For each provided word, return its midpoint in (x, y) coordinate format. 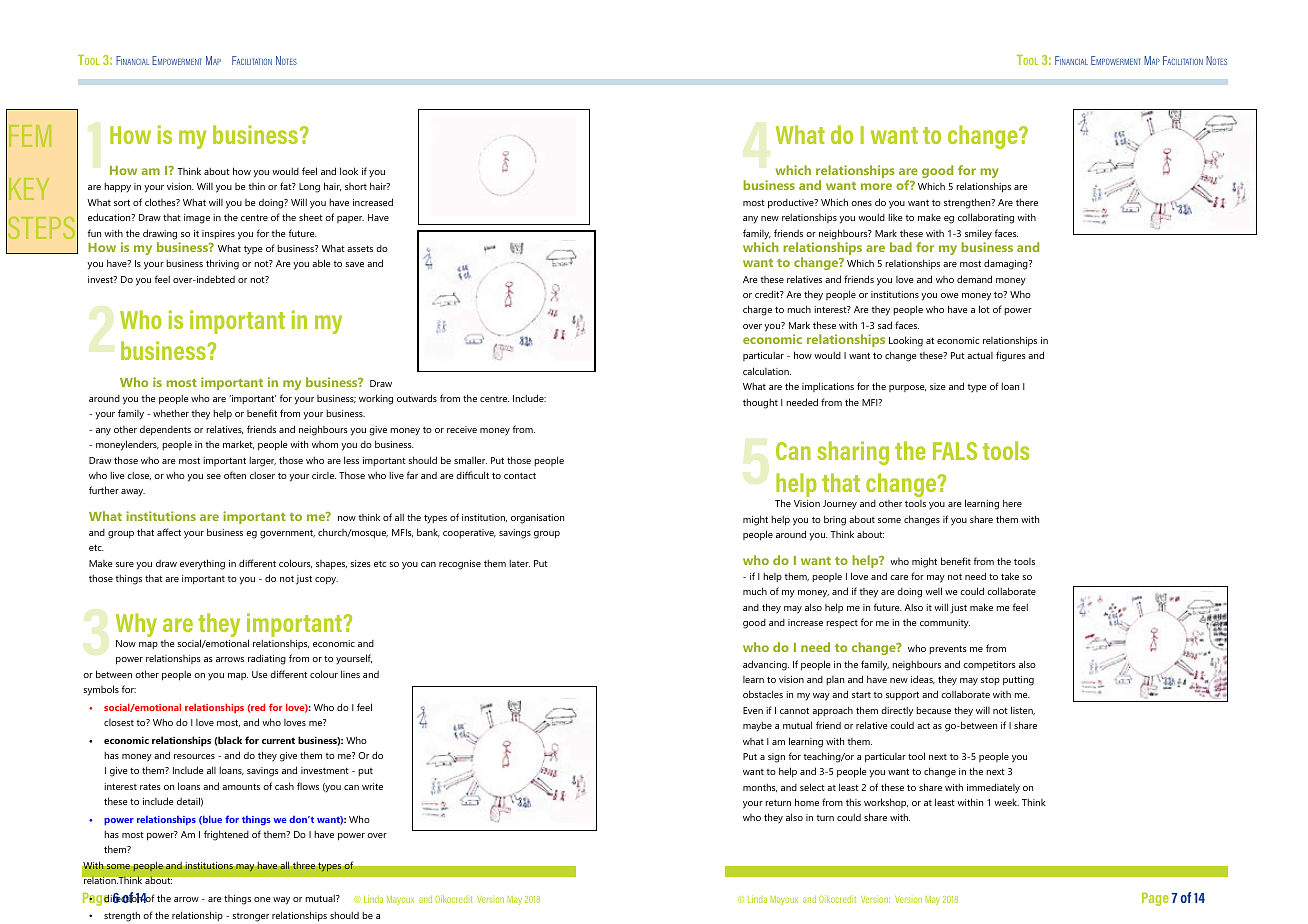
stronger (250, 917)
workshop (886, 803)
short (356, 186)
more (876, 186)
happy (117, 187)
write (372, 786)
